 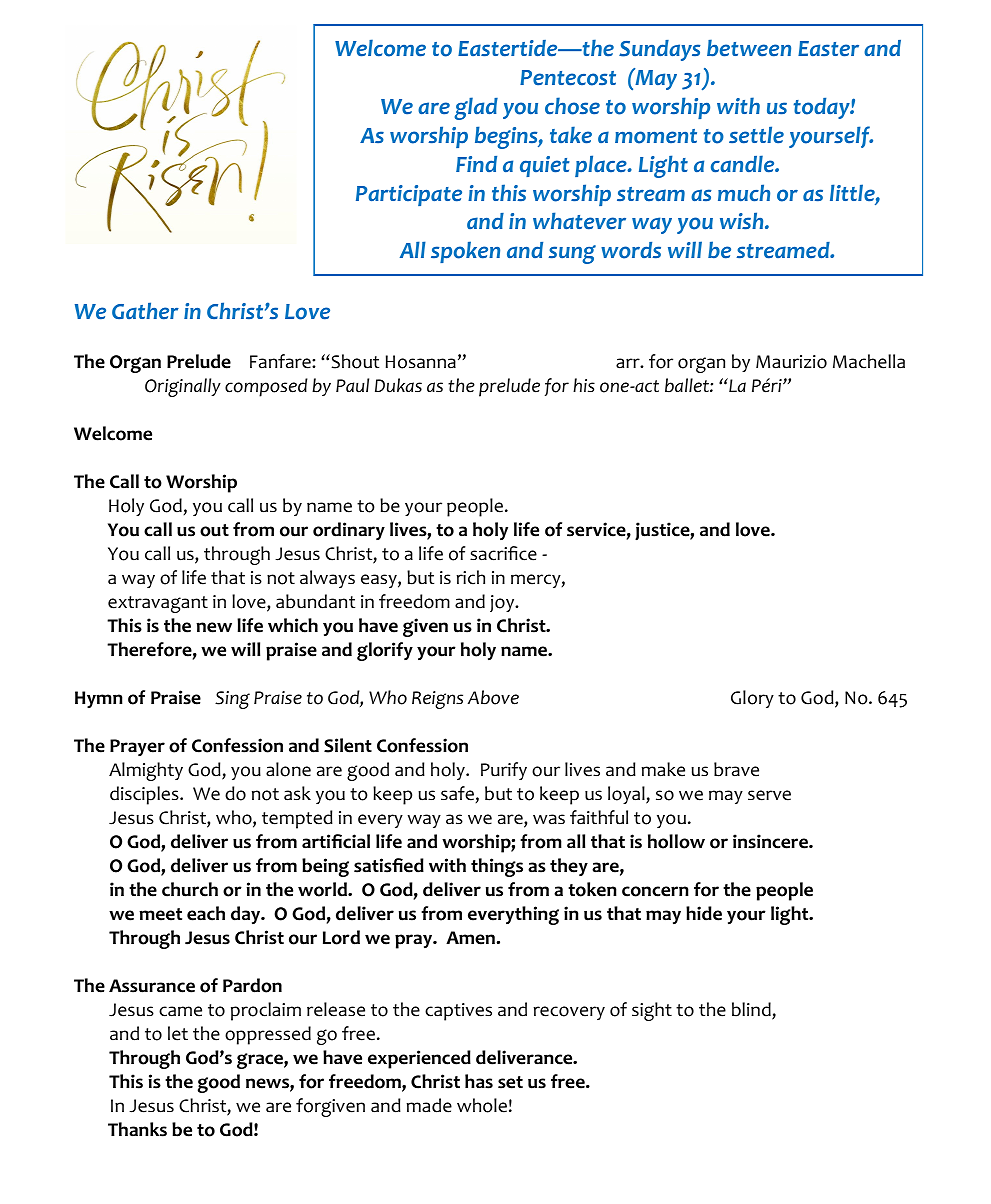 What do you see at coordinates (497, 867) in the page?
I see `things` at bounding box center [497, 867].
